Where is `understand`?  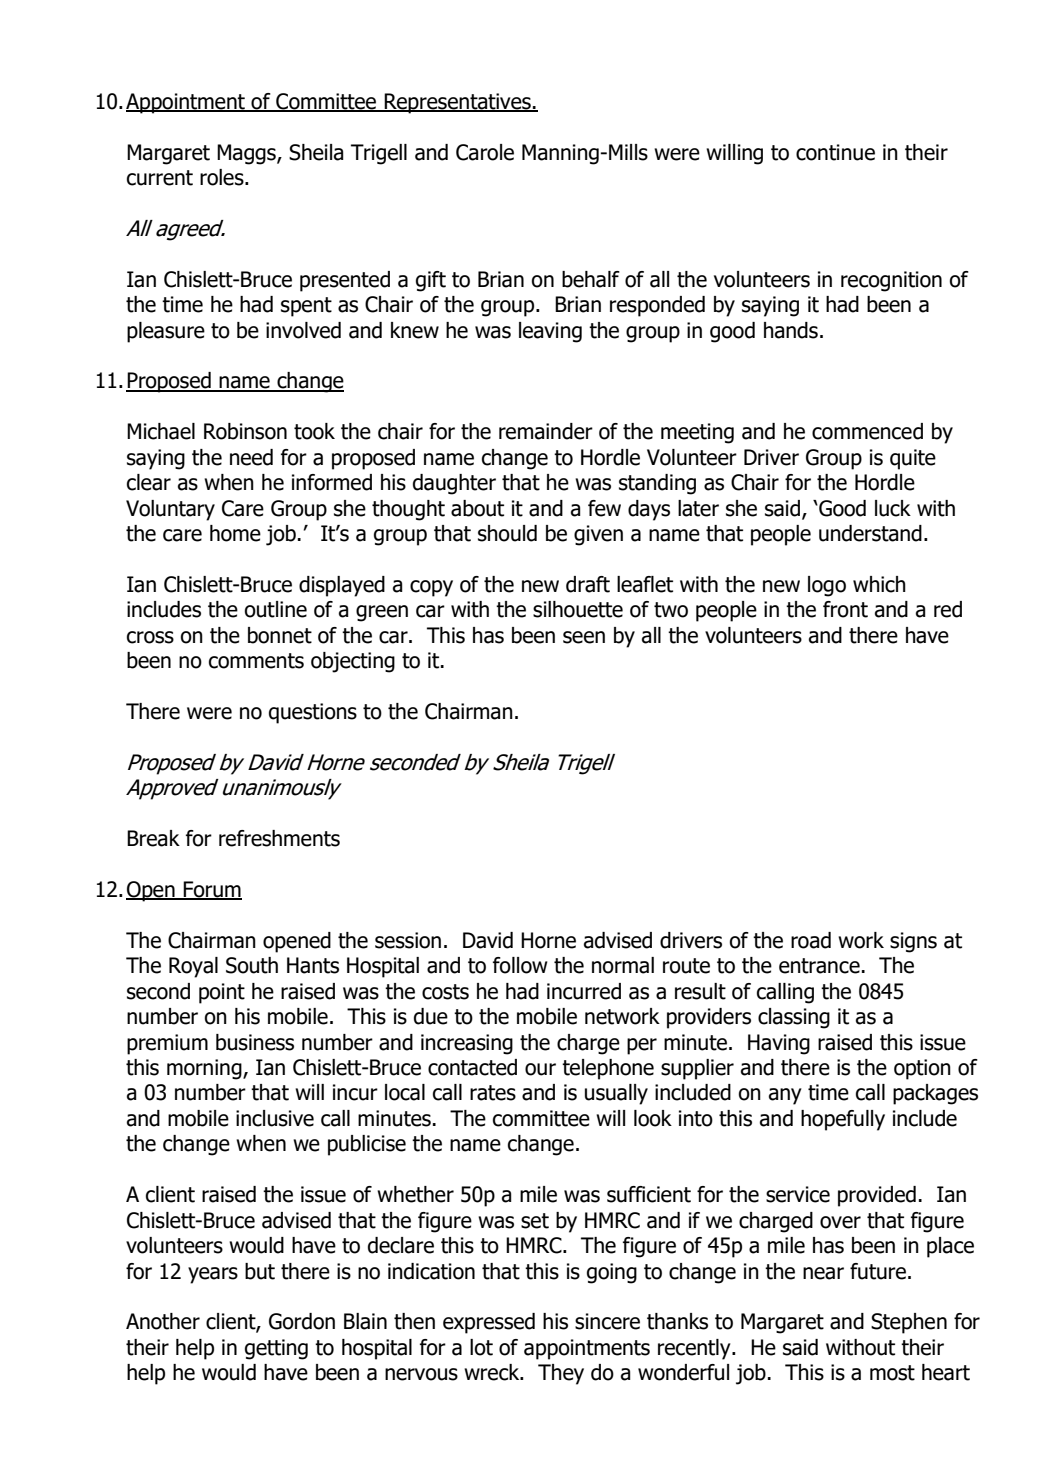
understand is located at coordinates (870, 533).
